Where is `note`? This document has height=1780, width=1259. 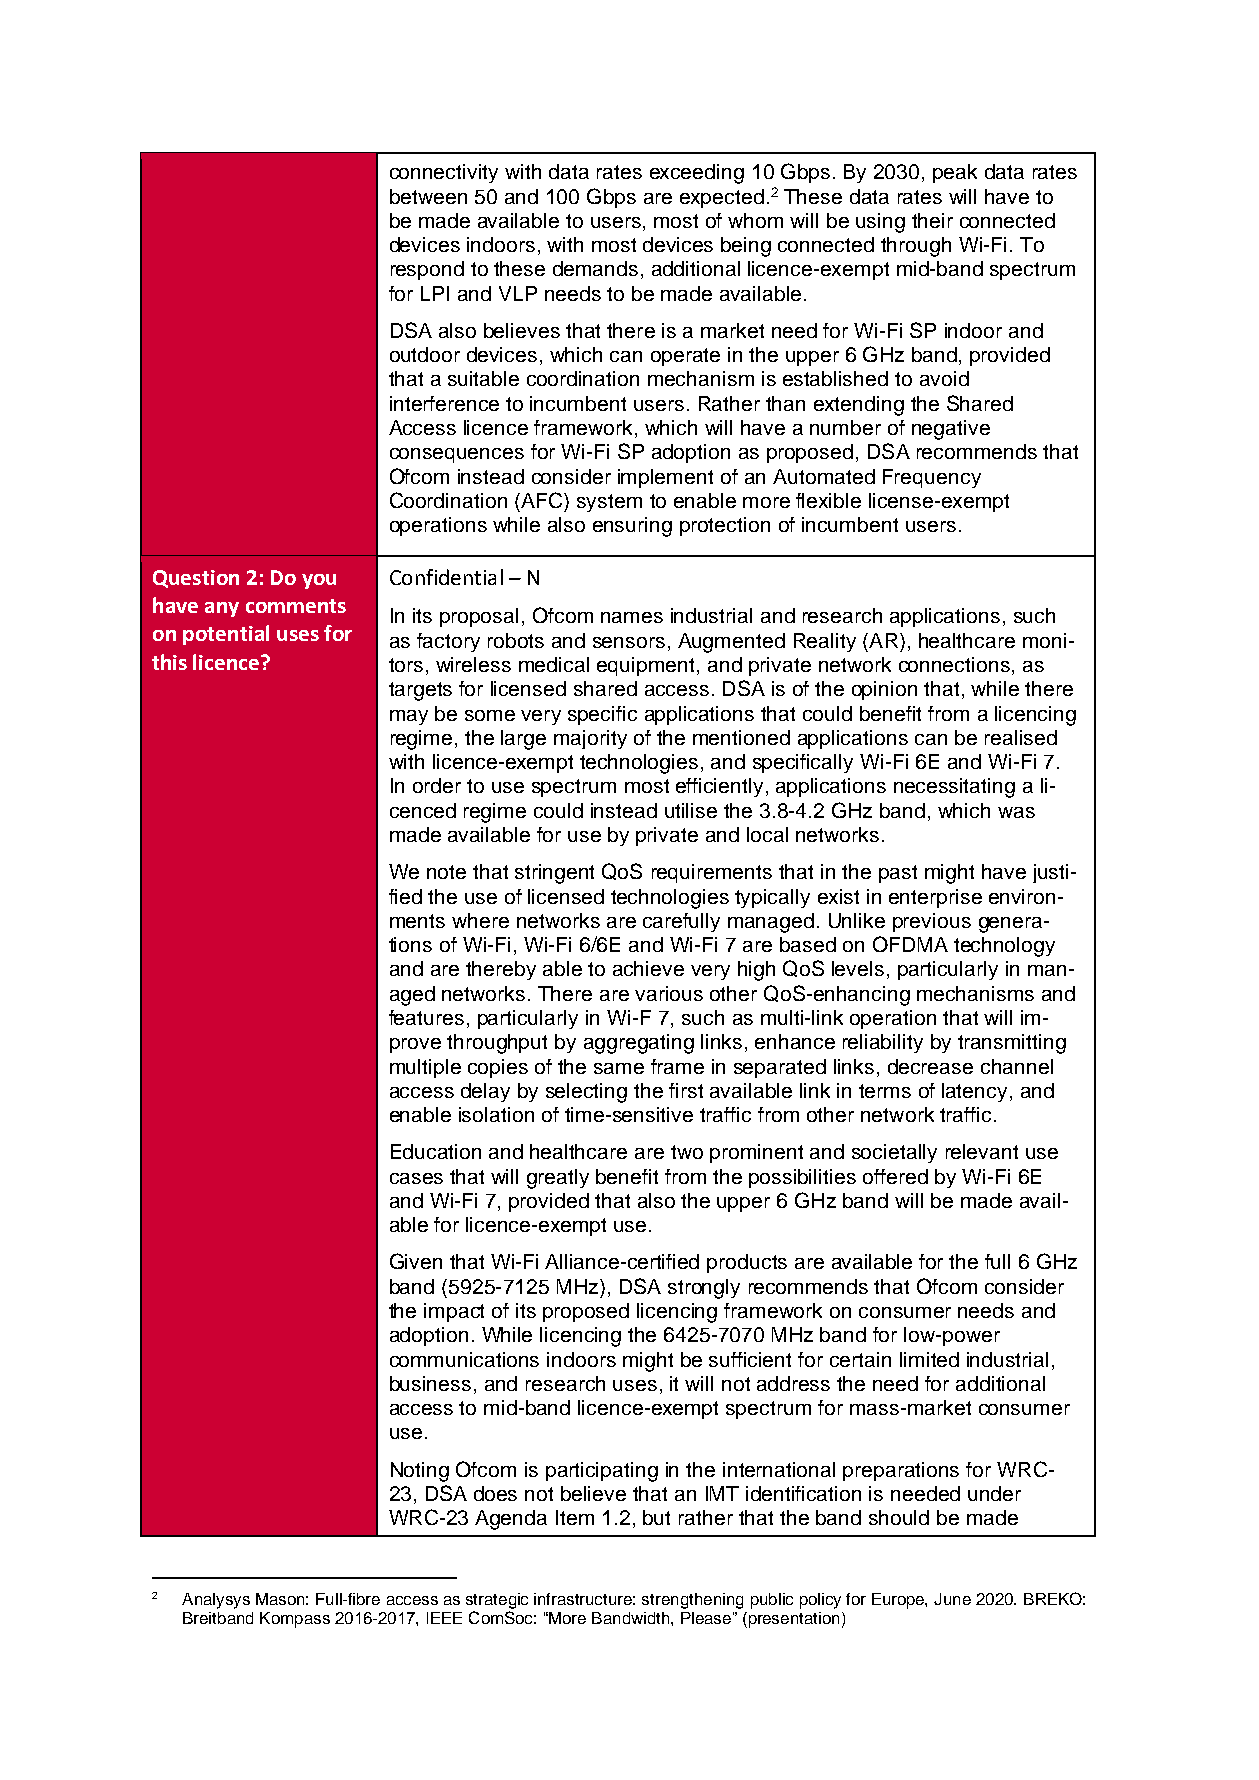
note is located at coordinates (446, 872).
